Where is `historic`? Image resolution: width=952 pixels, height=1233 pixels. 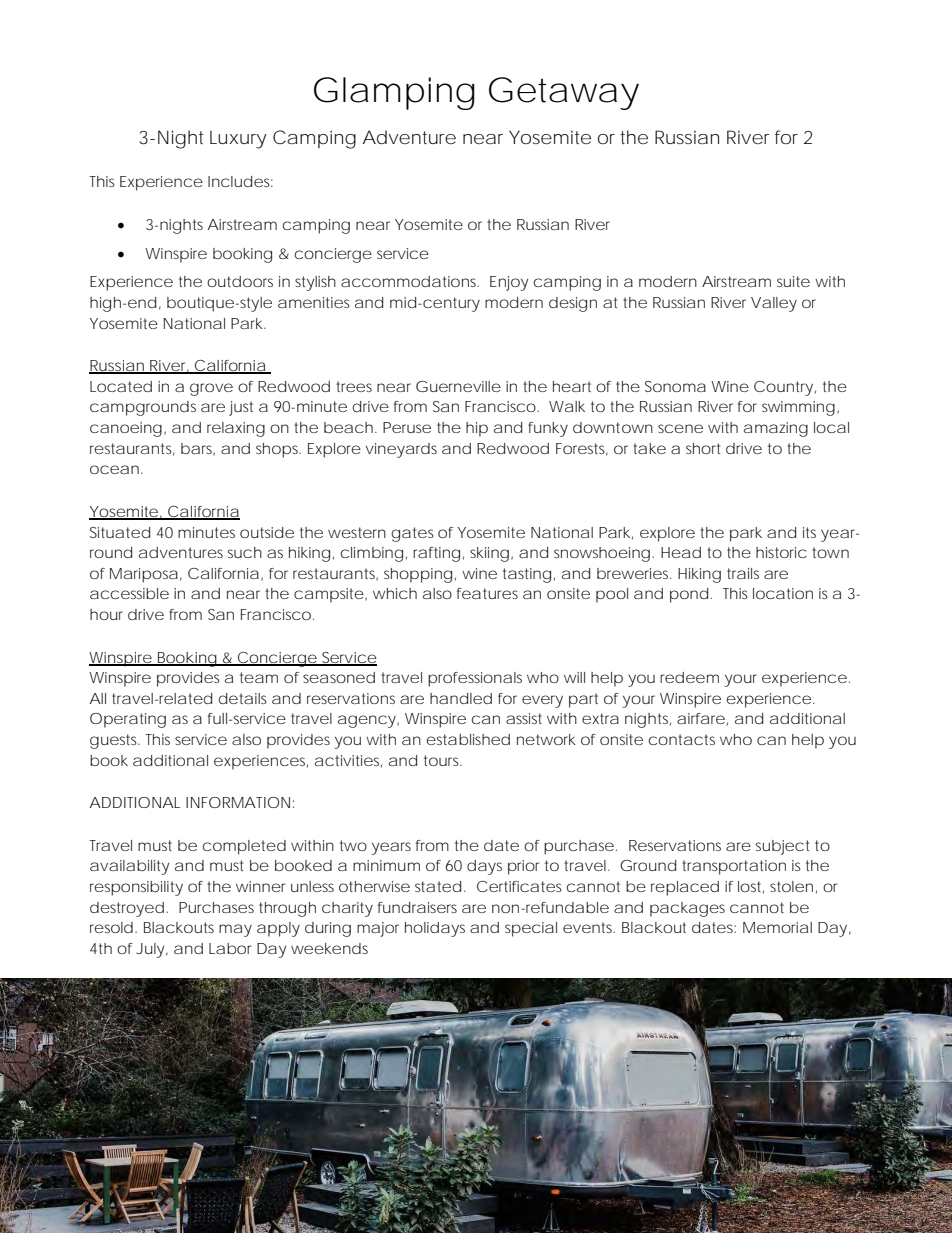
historic is located at coordinates (781, 552).
